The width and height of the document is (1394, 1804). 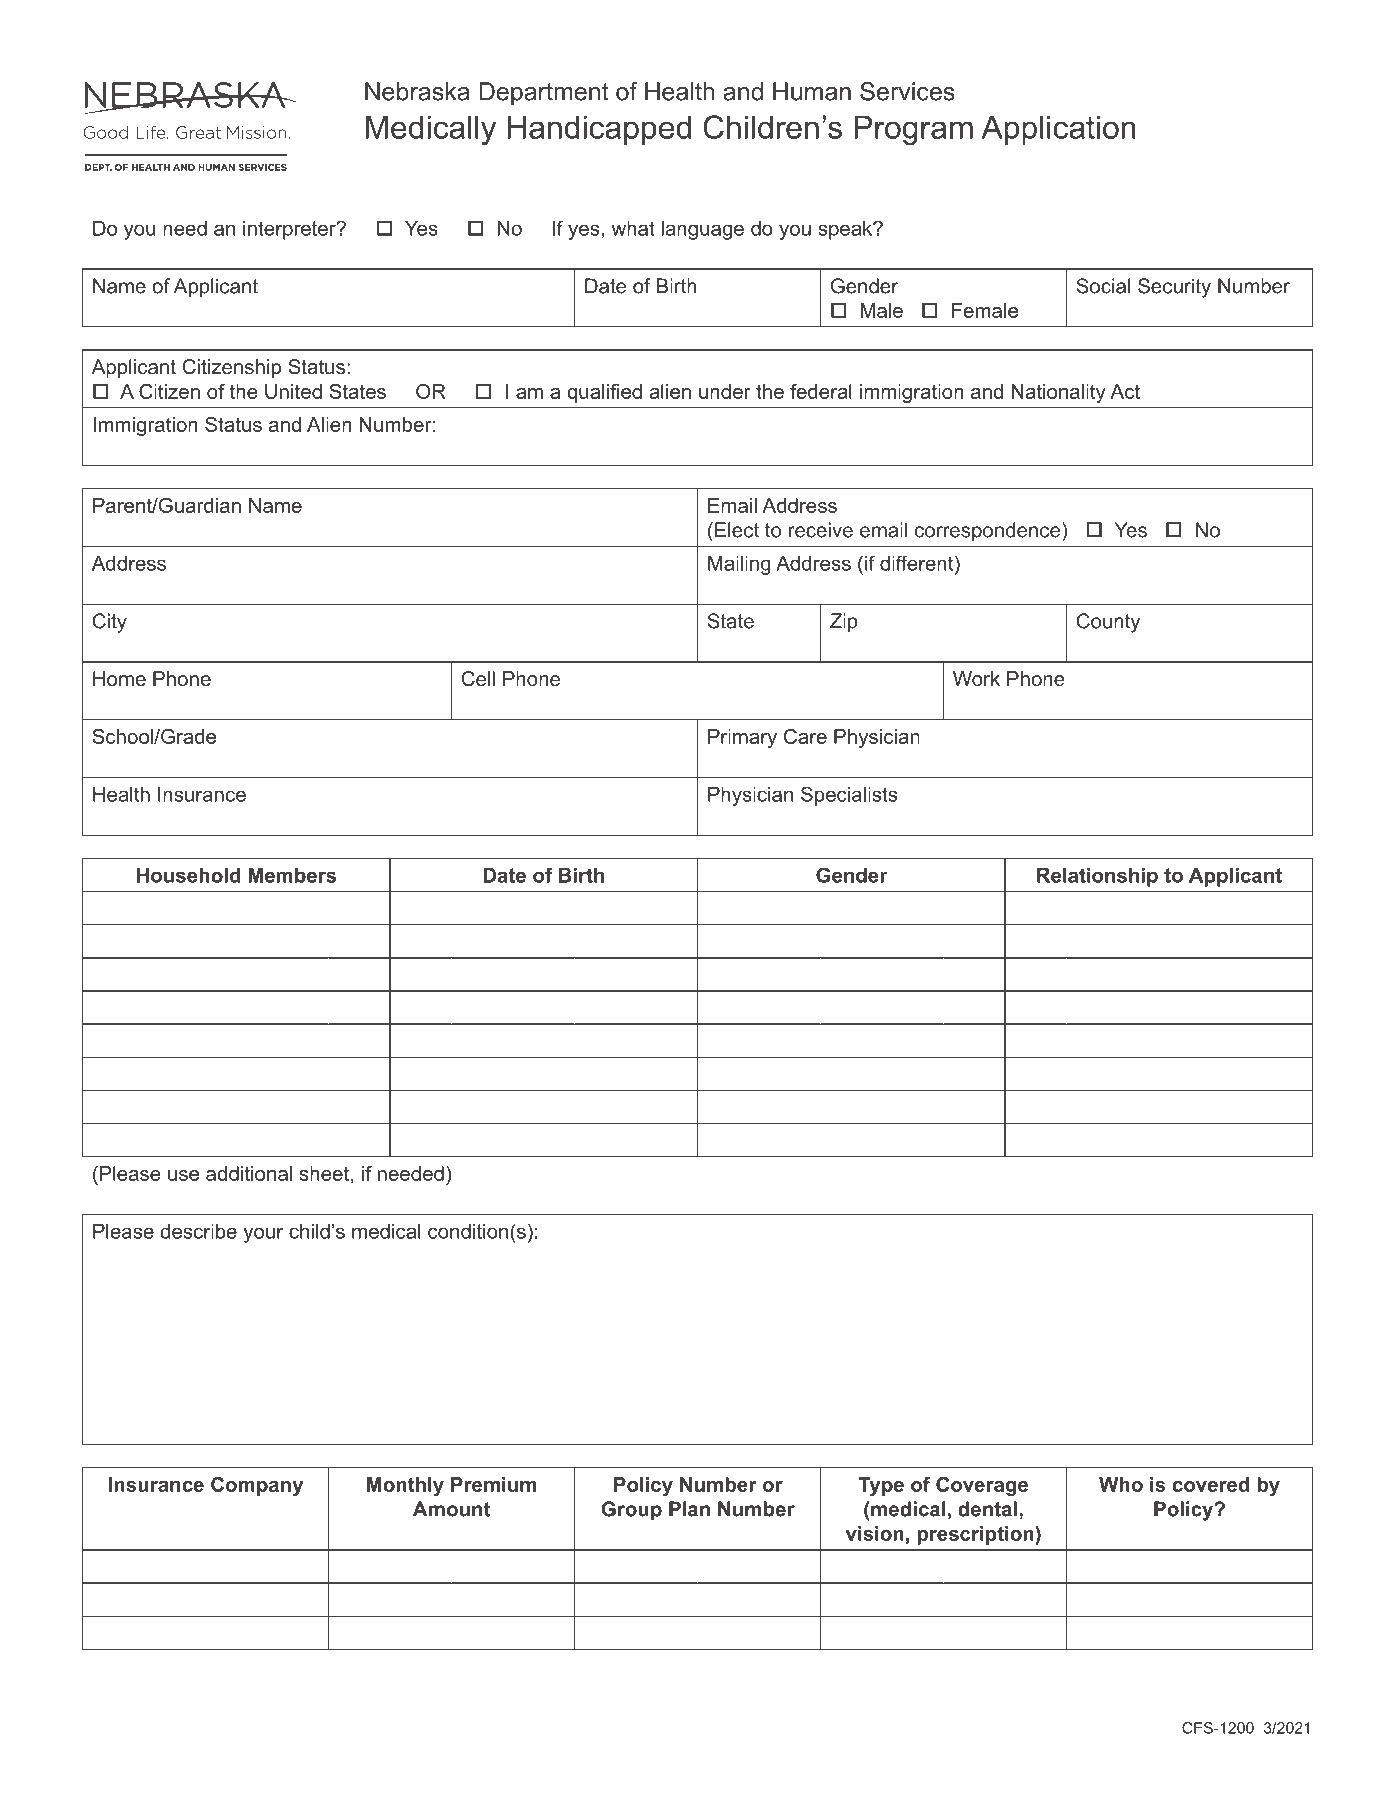 What do you see at coordinates (742, 738) in the document?
I see `Primary` at bounding box center [742, 738].
